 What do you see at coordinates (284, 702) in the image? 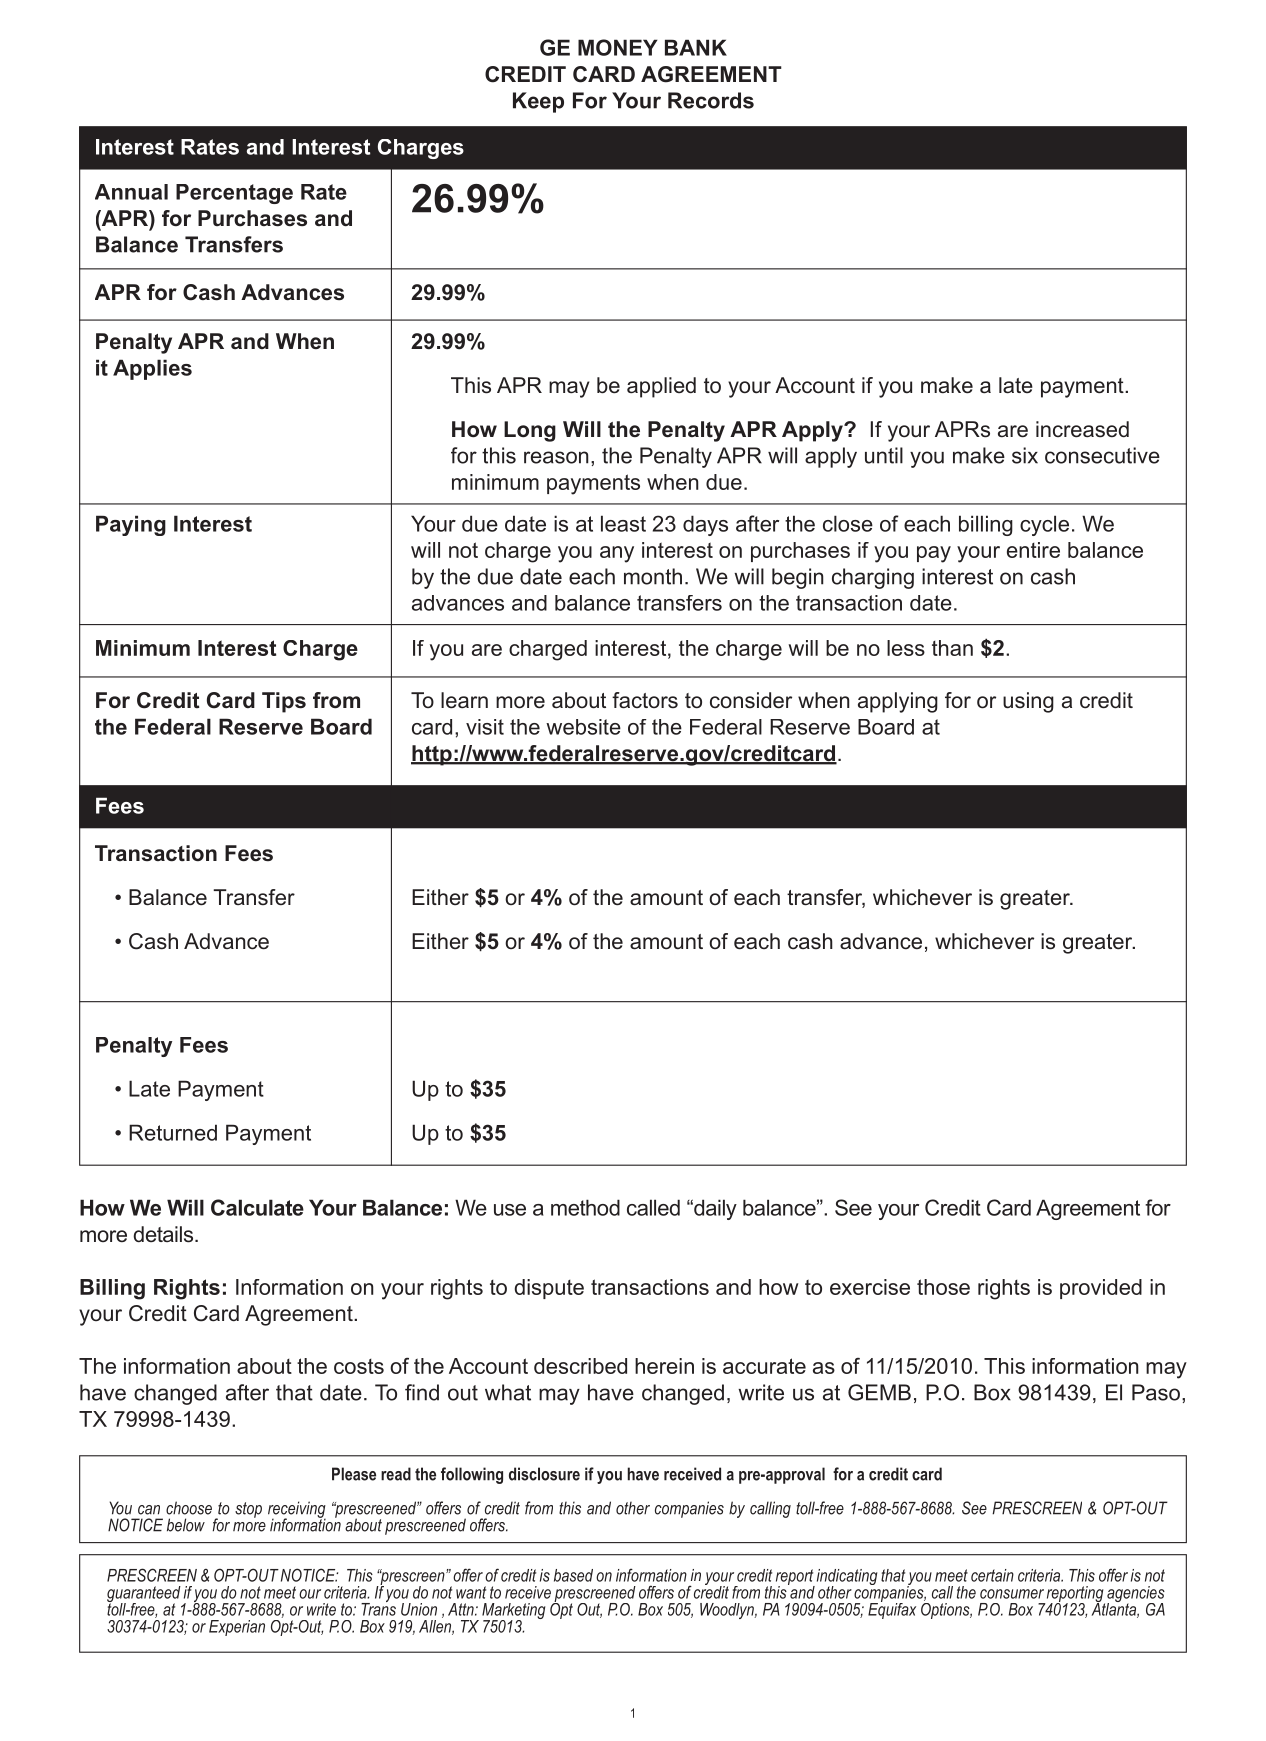
I see `Tips` at bounding box center [284, 702].
